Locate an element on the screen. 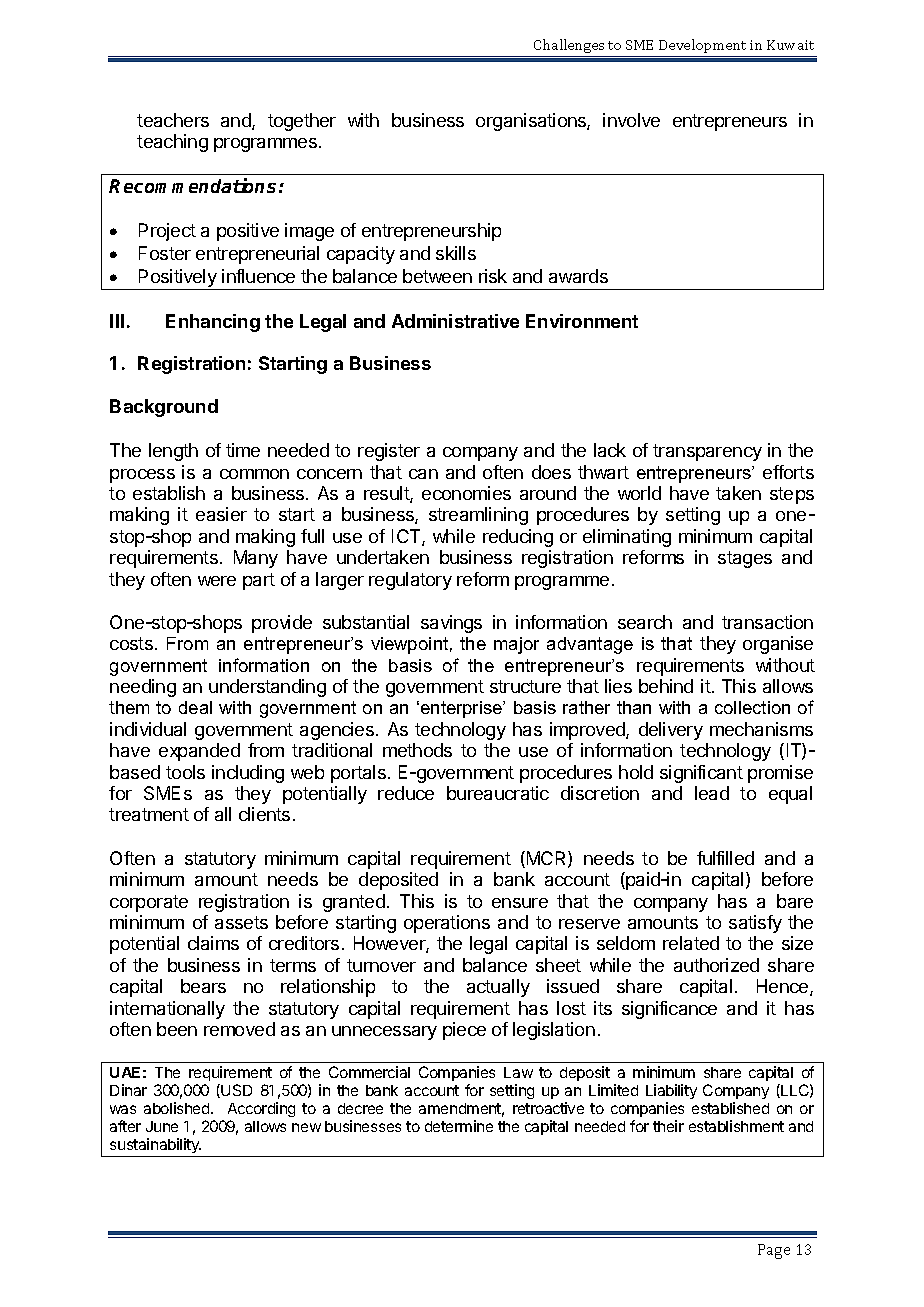 The height and width of the screenshot is (1307, 924). teachers is located at coordinates (173, 120).
